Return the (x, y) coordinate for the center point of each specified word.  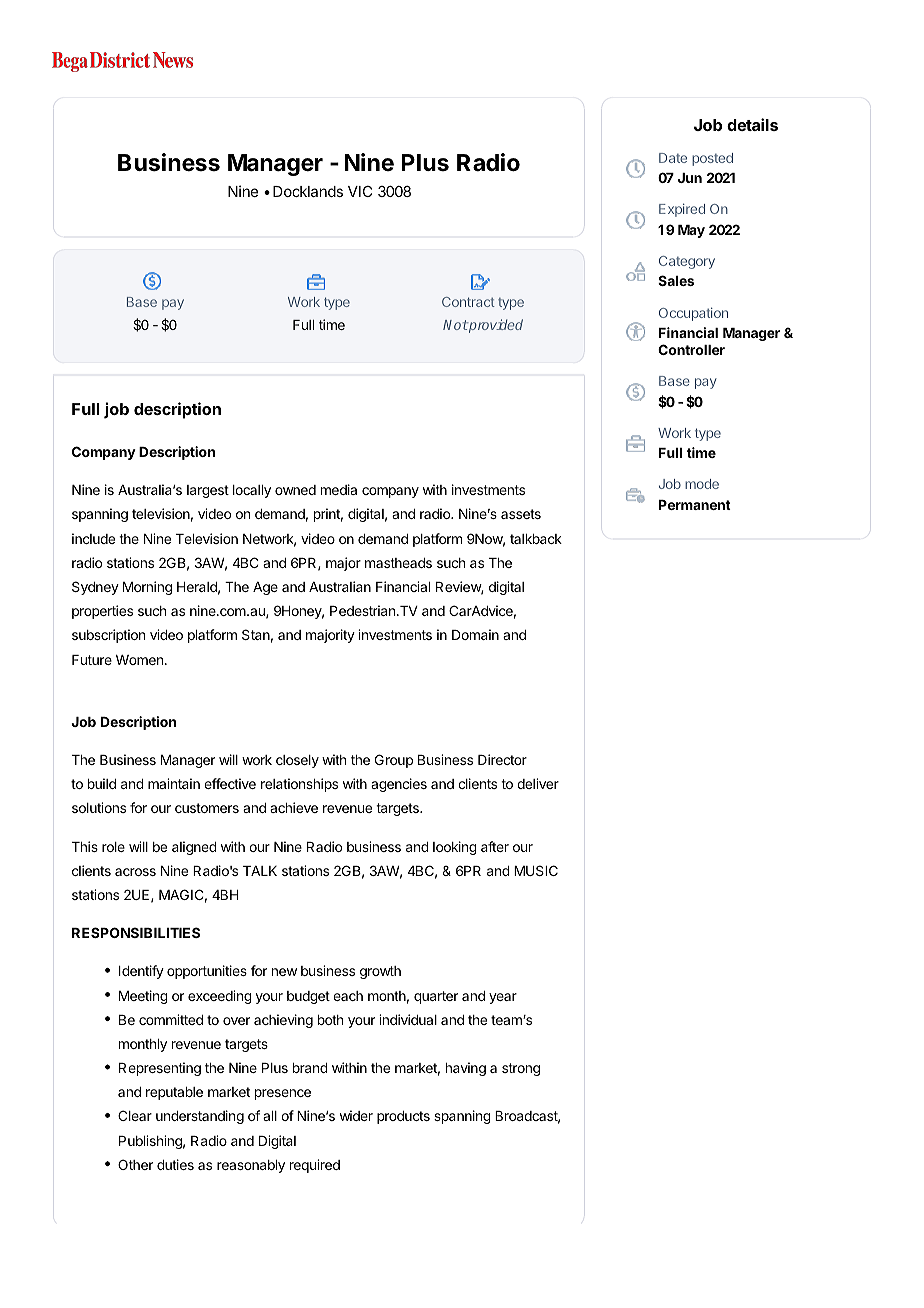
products (403, 1117)
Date (673, 158)
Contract (468, 302)
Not (455, 325)
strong (521, 1069)
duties (175, 1164)
